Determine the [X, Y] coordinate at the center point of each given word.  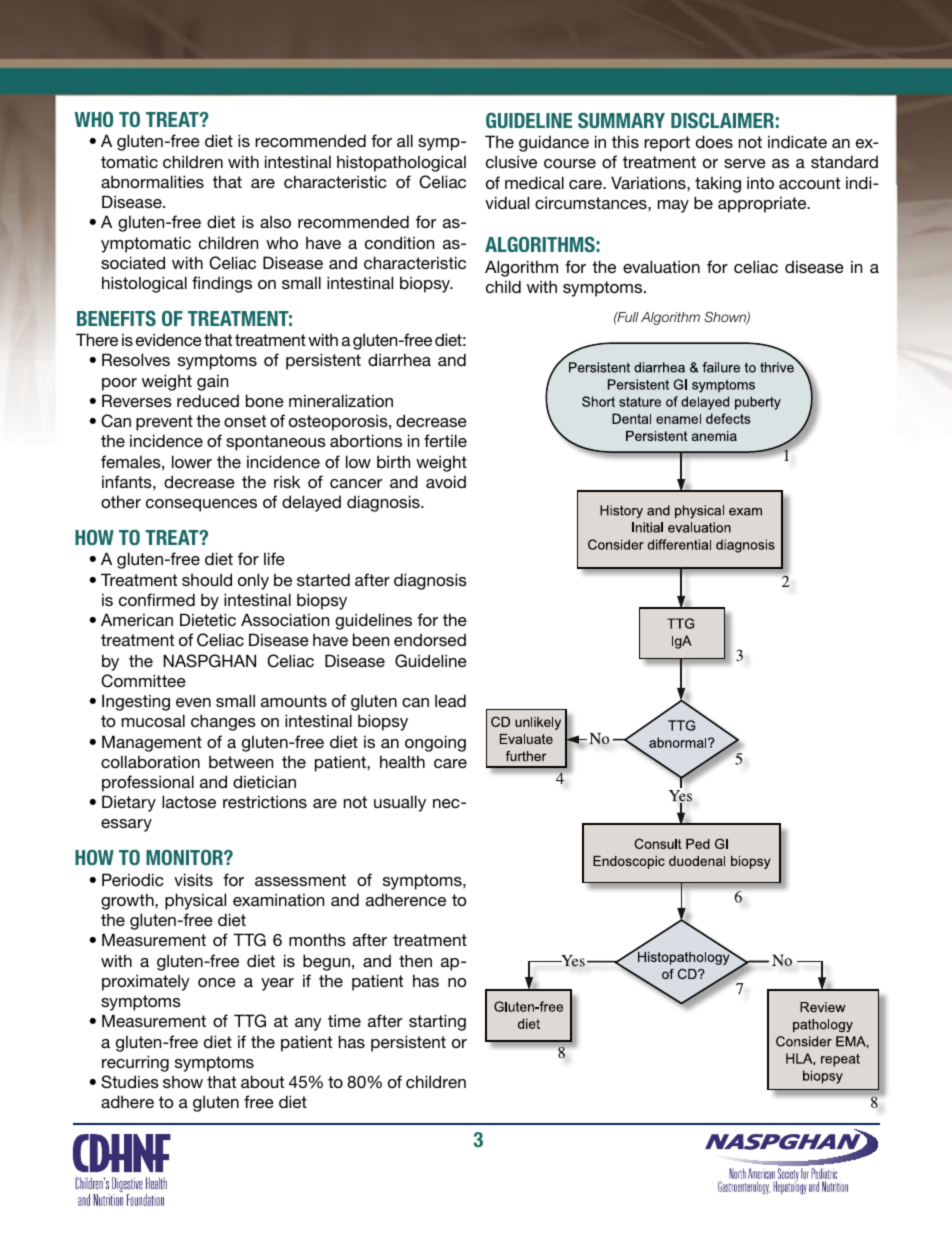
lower [192, 461]
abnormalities [152, 181]
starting [437, 1022]
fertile [445, 440]
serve [745, 163]
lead [450, 700]
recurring [135, 1063]
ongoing [435, 743]
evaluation [661, 266]
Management [152, 743]
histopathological [401, 163]
